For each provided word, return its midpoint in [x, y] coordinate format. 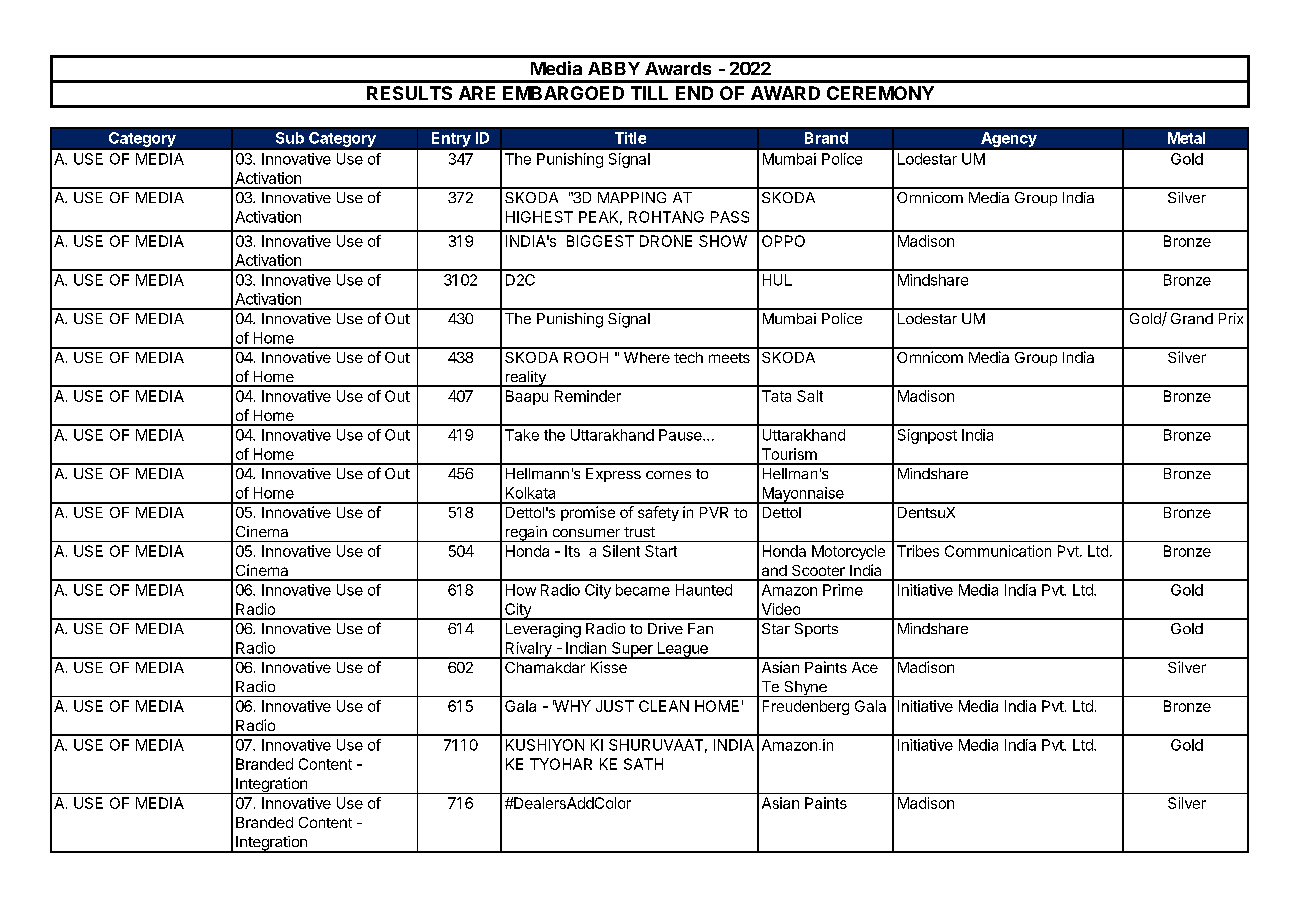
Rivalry [528, 650]
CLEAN [664, 706]
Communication [998, 551]
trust [639, 532]
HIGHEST [539, 217]
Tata [776, 396]
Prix [1231, 318]
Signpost [927, 436]
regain [526, 534]
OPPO [783, 241]
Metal [1186, 138]
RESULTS [409, 93]
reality [525, 379]
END [694, 93]
